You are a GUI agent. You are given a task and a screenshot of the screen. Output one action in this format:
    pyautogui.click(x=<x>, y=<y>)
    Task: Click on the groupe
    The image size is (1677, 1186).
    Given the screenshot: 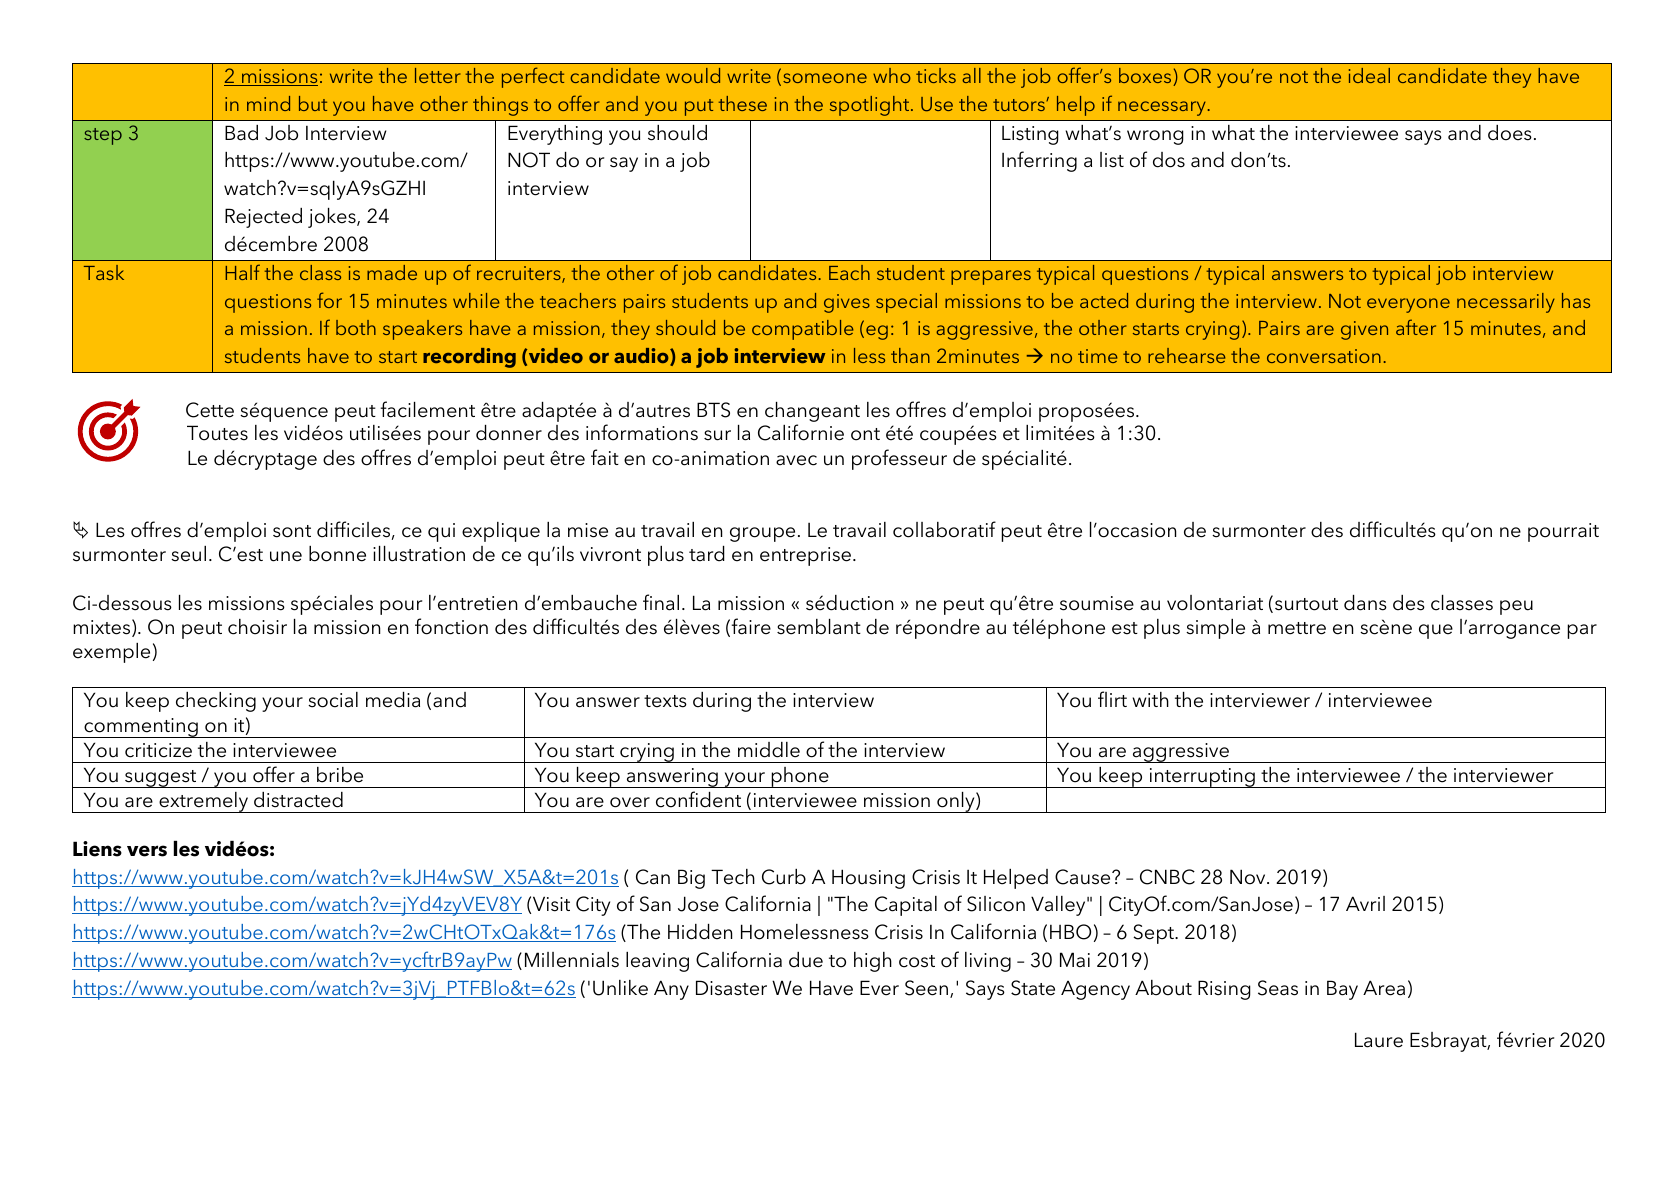 What is the action you would take?
    pyautogui.click(x=762, y=534)
